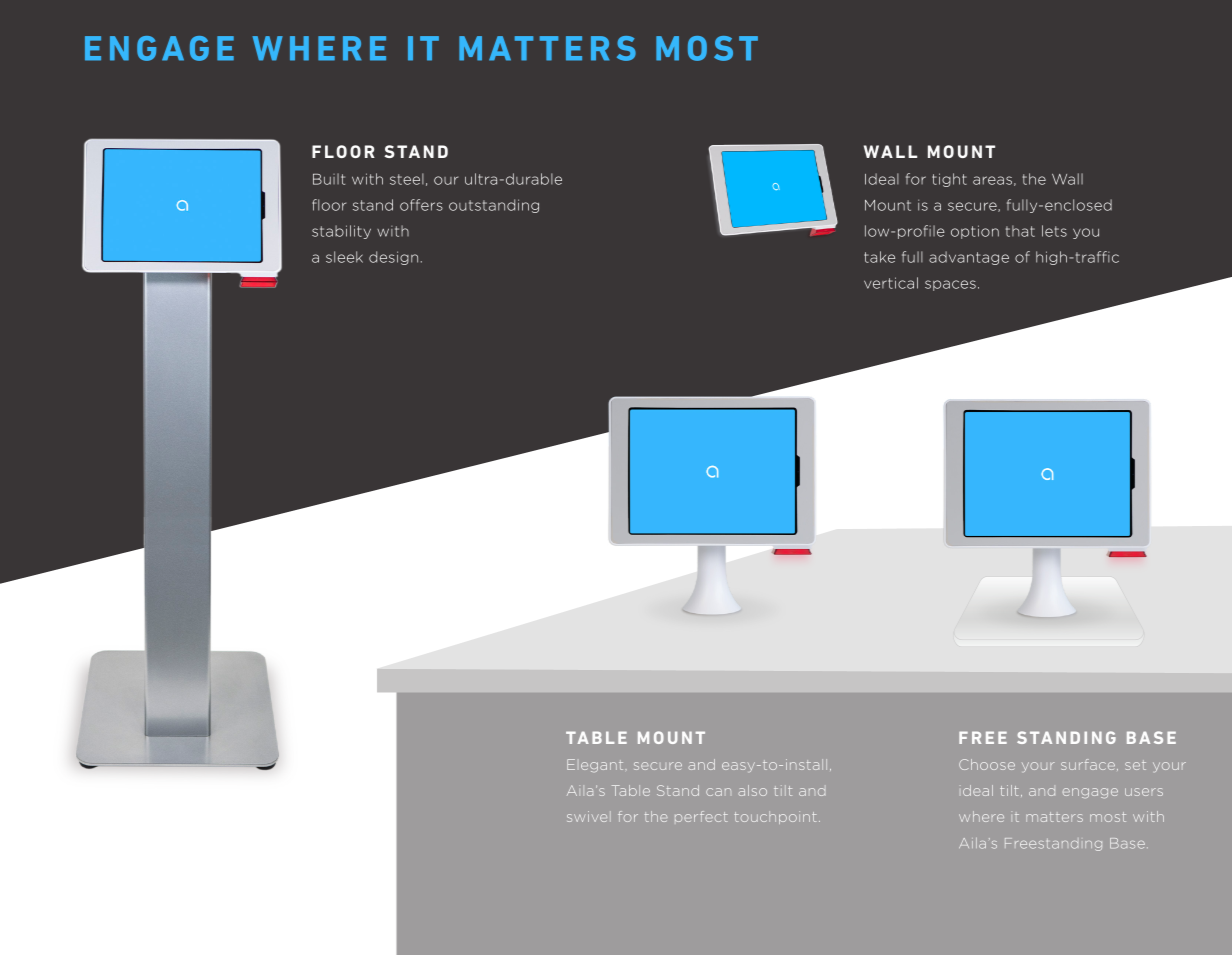  Describe the element at coordinates (1054, 231) in the screenshot. I see `lets` at that location.
